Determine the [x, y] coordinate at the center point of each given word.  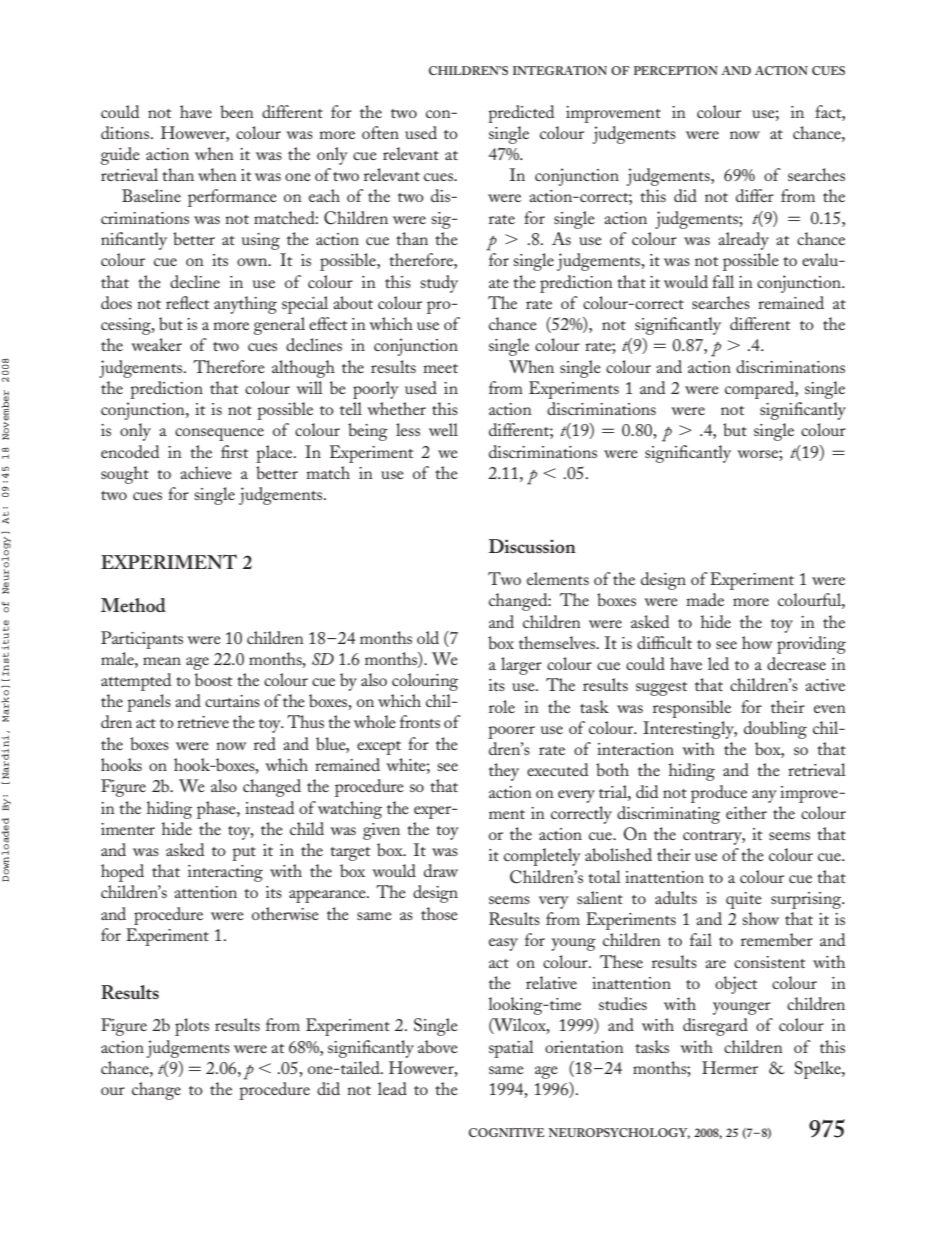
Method [133, 605]
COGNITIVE [507, 1132]
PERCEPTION [676, 70]
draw [441, 870]
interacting [225, 873]
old [428, 637]
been [237, 111]
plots [192, 1027]
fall [723, 281]
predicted [521, 114]
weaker [156, 344]
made [705, 599]
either [746, 812]
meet [440, 368]
